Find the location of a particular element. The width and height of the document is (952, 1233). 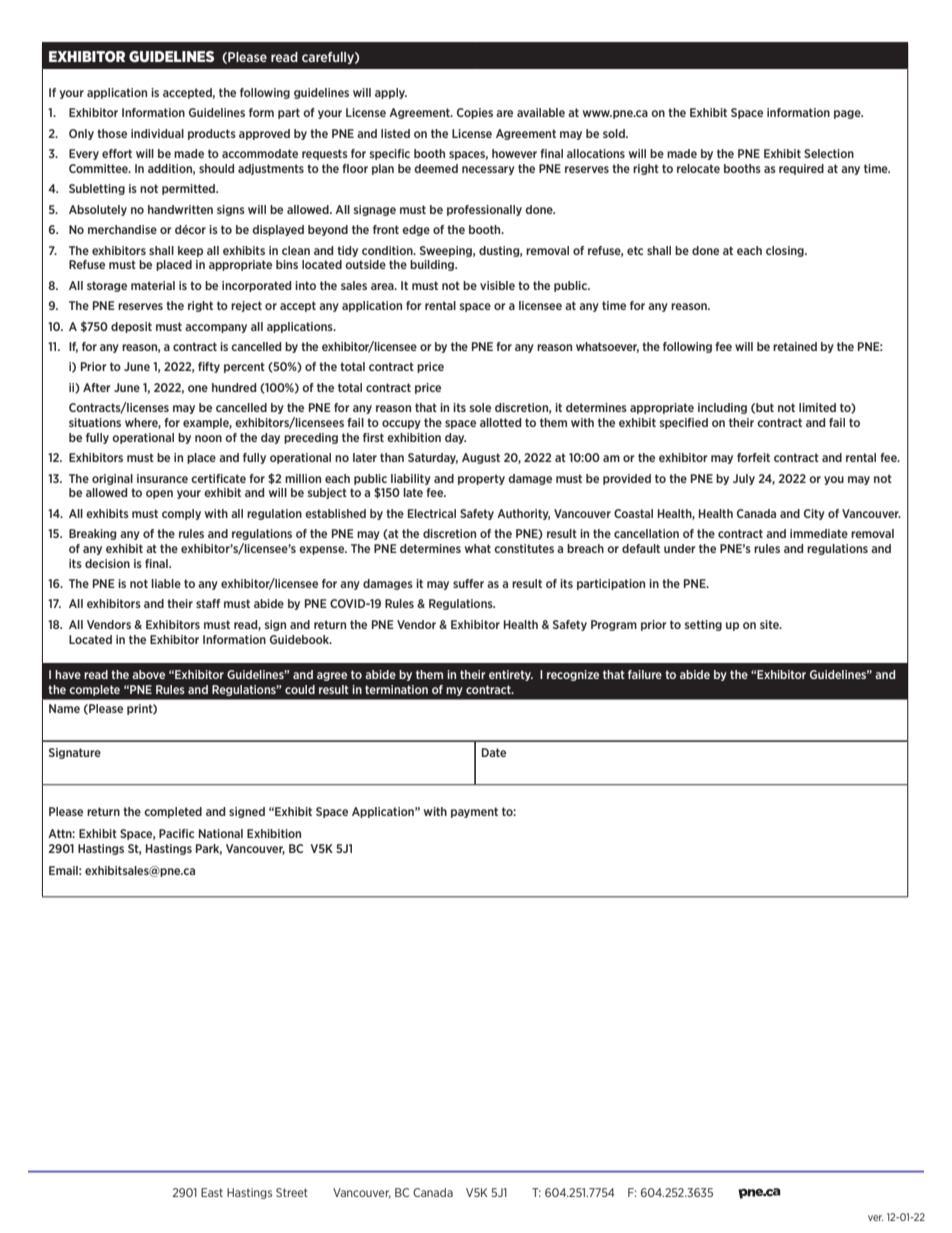

required is located at coordinates (801, 169).
